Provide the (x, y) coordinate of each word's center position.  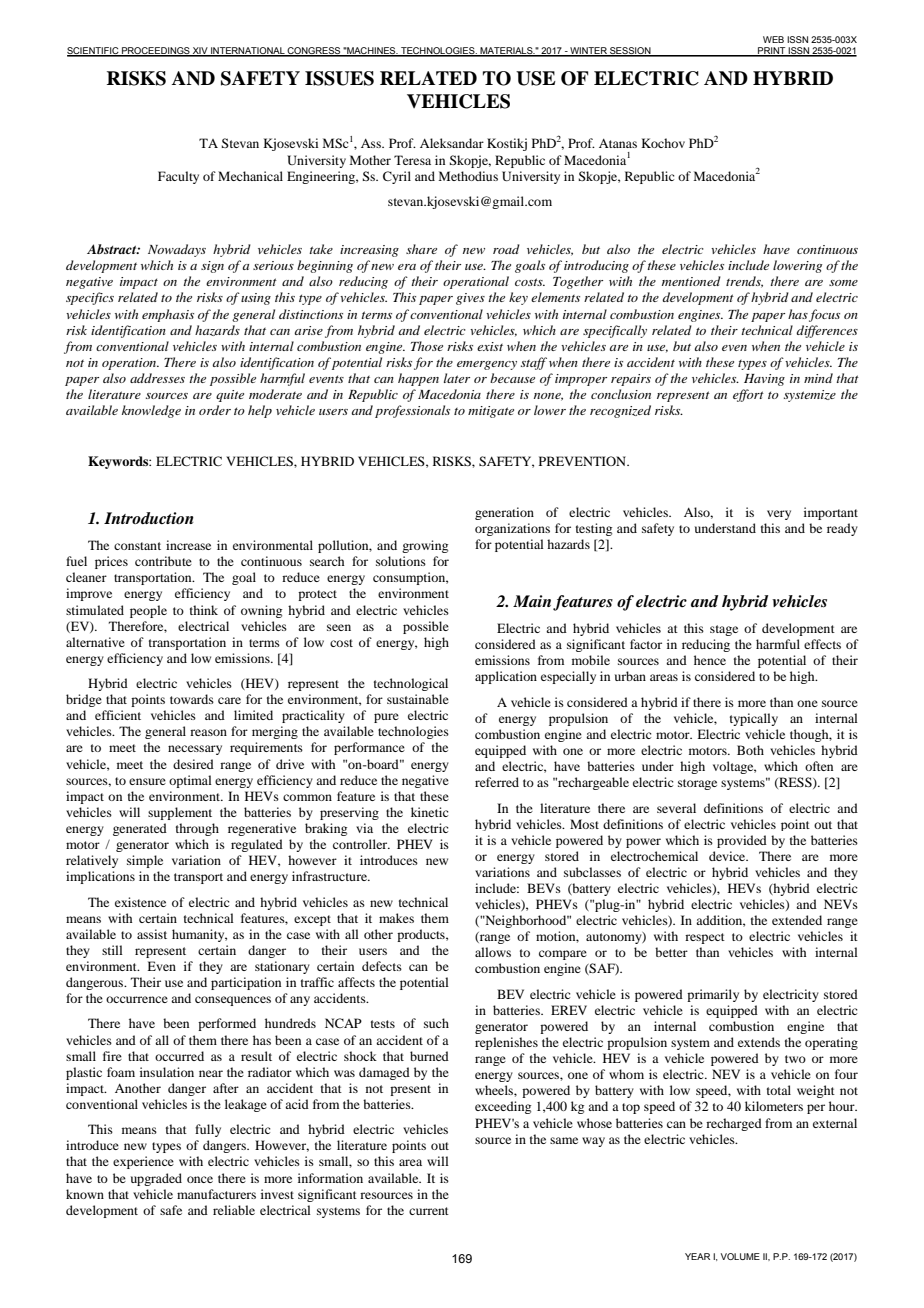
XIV (200, 51)
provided (742, 841)
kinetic (429, 812)
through (197, 829)
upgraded (156, 1179)
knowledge (151, 411)
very (779, 515)
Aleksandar (452, 143)
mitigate (491, 412)
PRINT (772, 51)
